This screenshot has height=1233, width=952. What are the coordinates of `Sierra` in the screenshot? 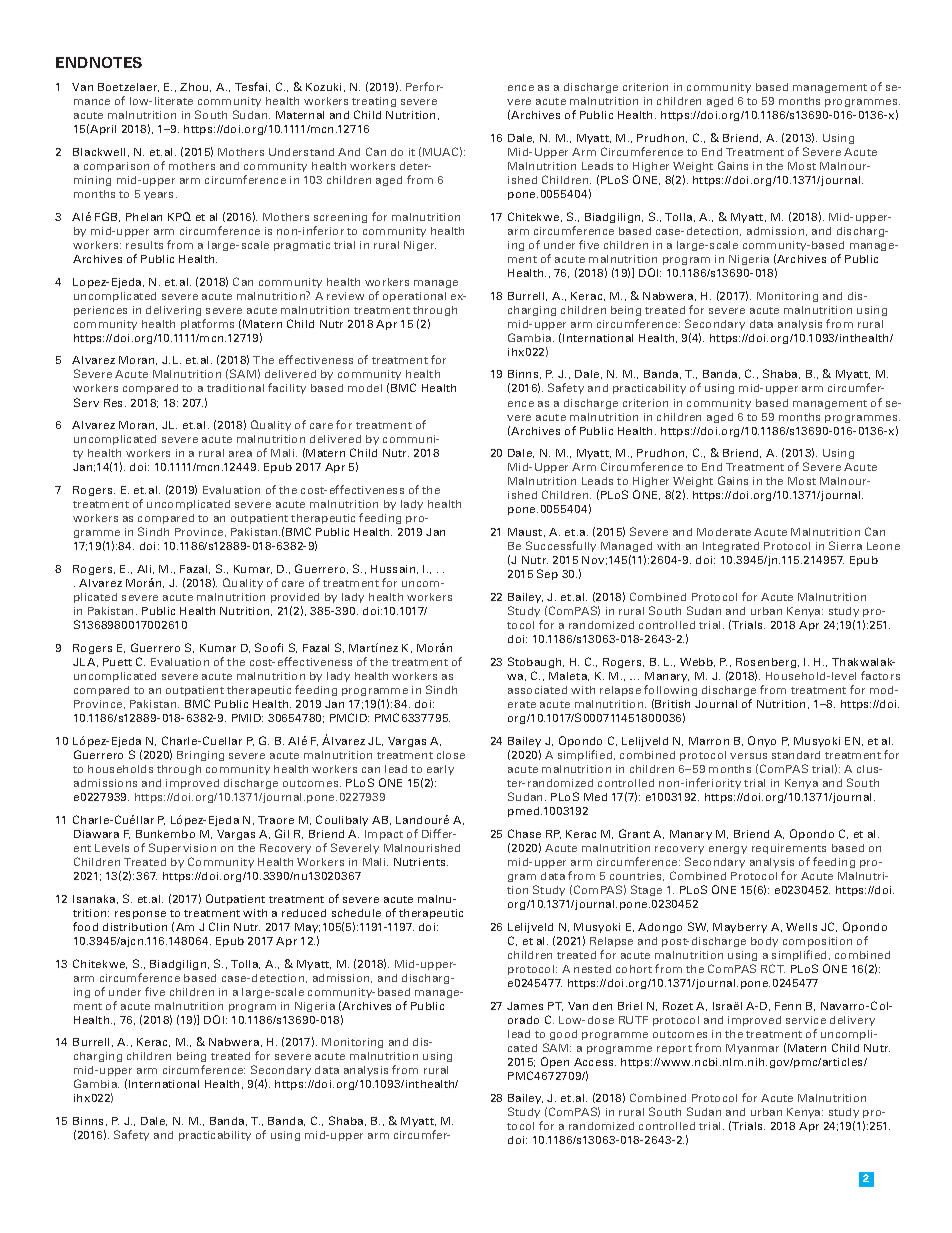 It's located at (845, 545).
